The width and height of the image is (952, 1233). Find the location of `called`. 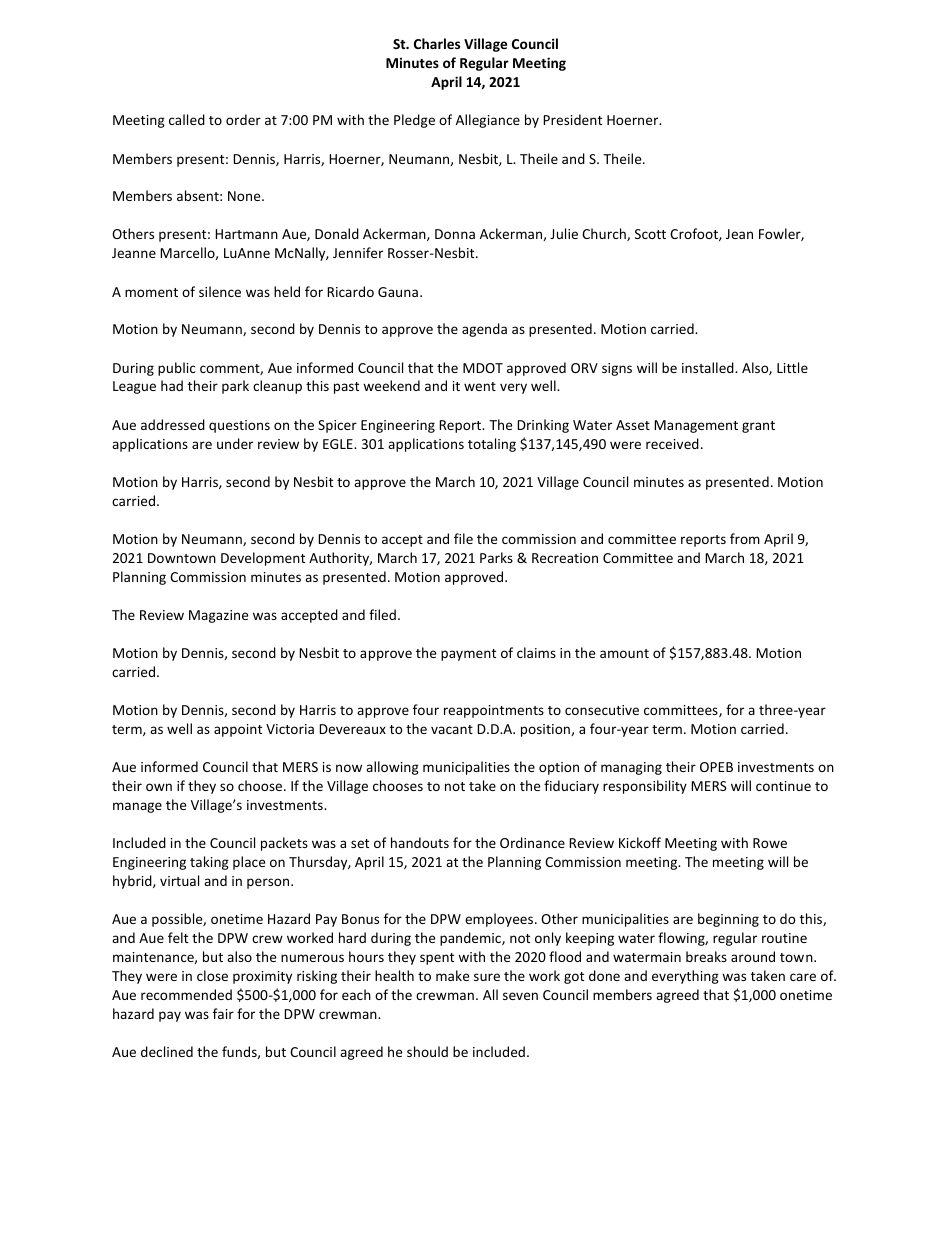

called is located at coordinates (187, 119).
